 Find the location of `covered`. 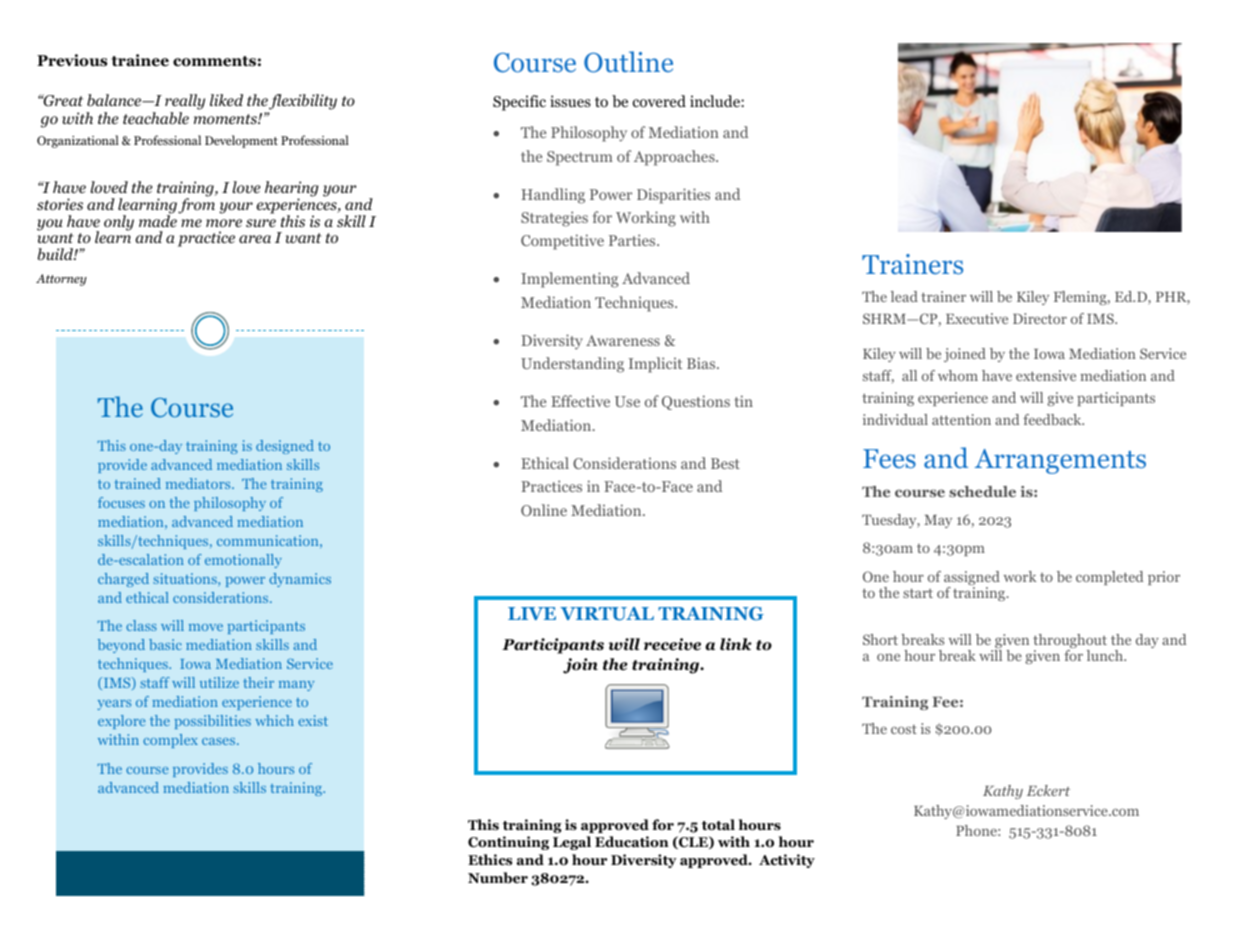

covered is located at coordinates (659, 101).
